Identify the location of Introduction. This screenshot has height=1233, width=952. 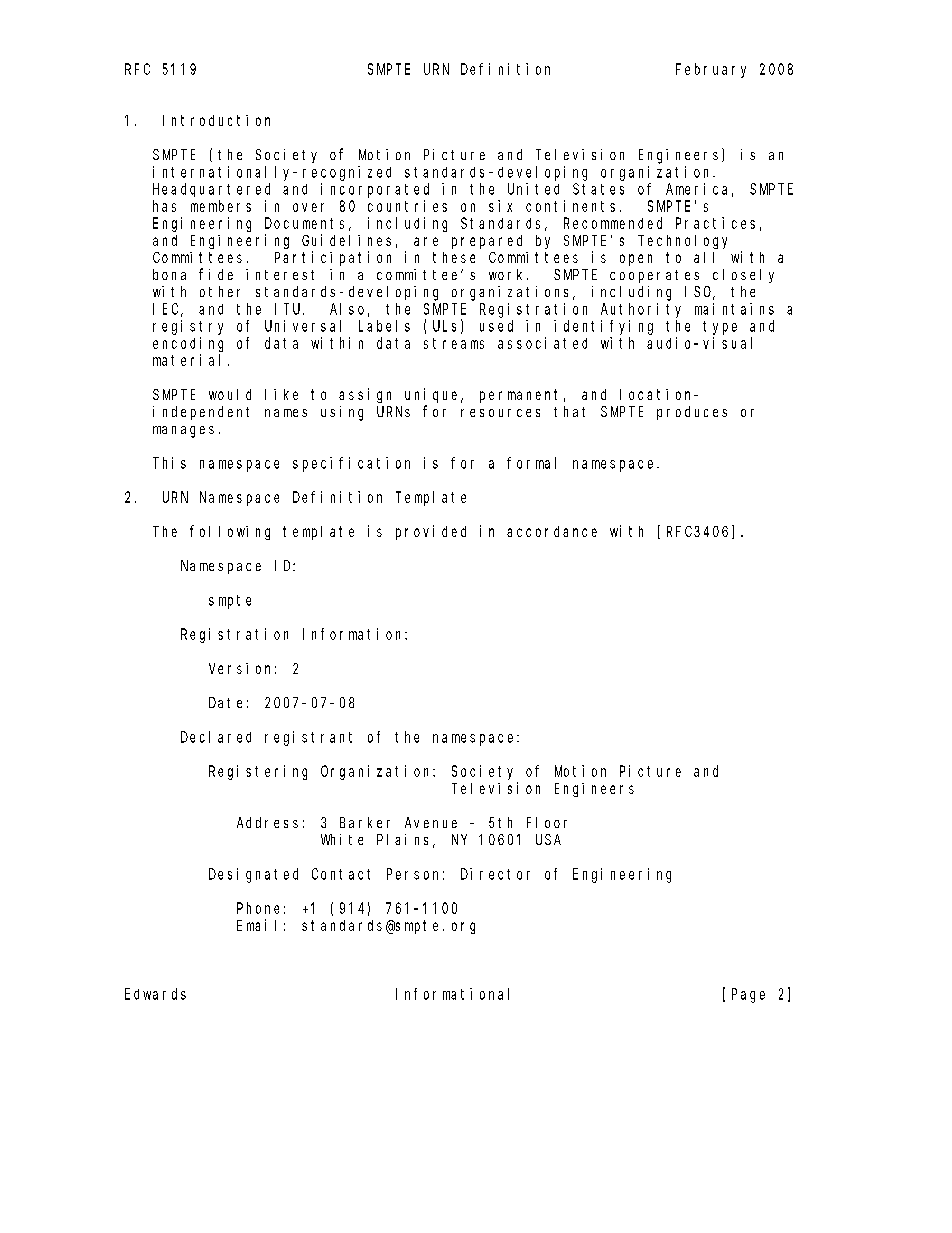
(216, 120).
